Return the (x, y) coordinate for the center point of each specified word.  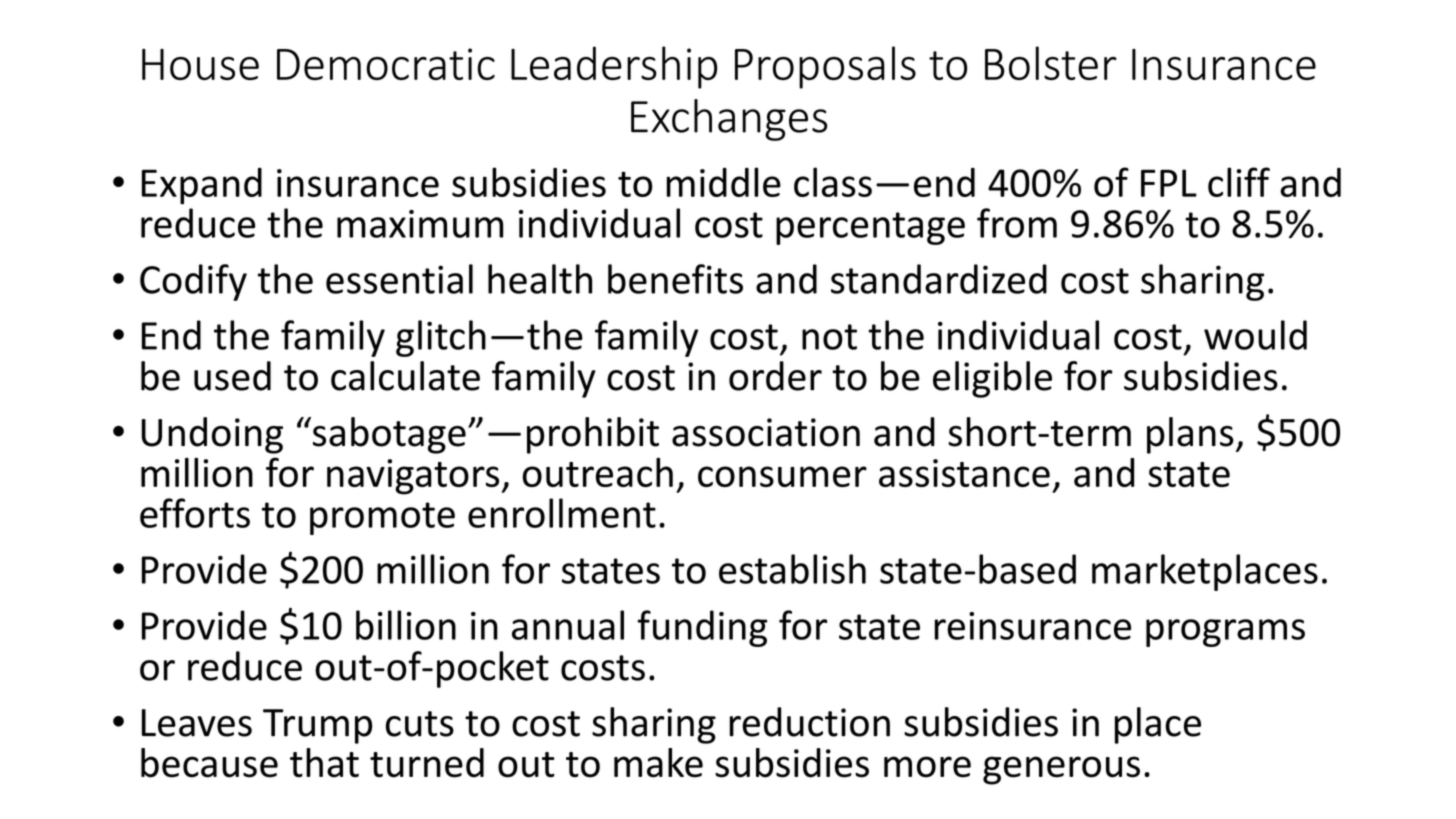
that (324, 763)
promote (382, 518)
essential (399, 279)
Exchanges (729, 120)
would (1255, 335)
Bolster (1051, 63)
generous (1061, 770)
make (658, 763)
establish (792, 569)
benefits (675, 279)
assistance (964, 473)
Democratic (386, 64)
